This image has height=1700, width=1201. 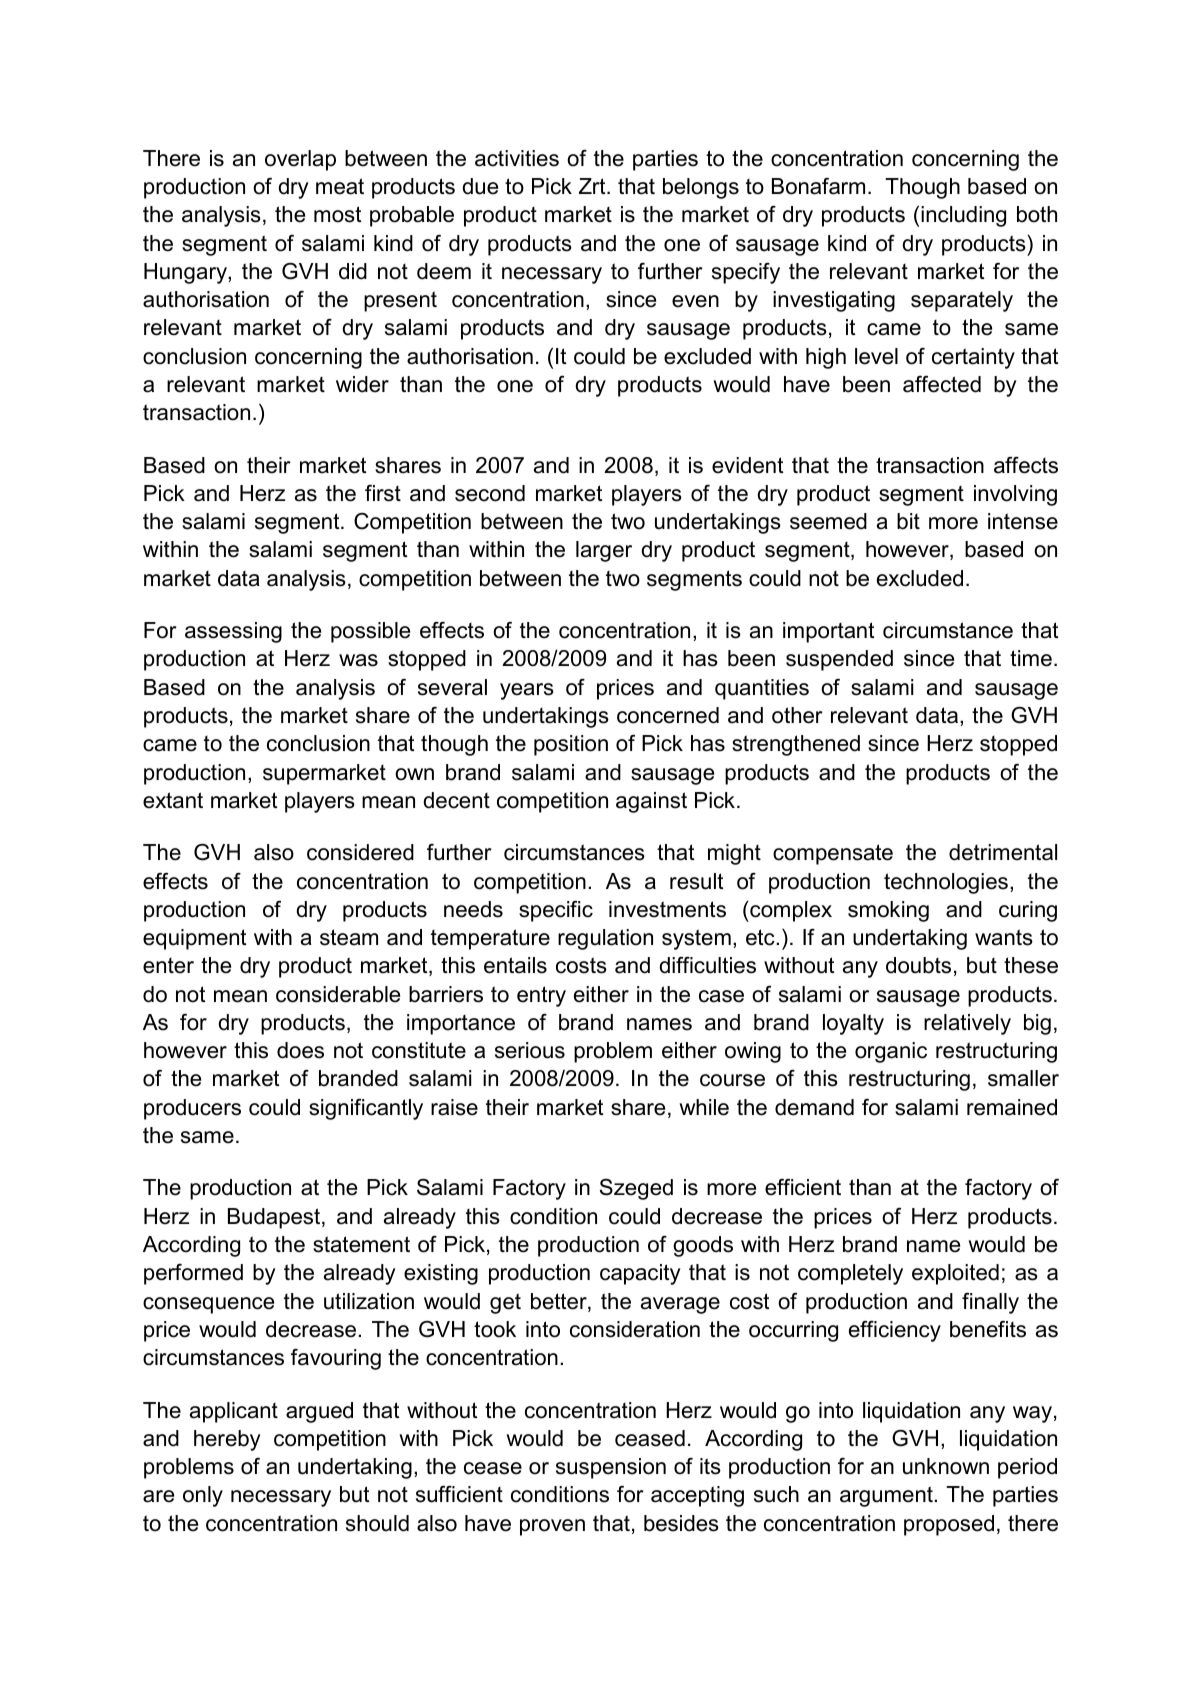 What do you see at coordinates (651, 802) in the image?
I see `against` at bounding box center [651, 802].
